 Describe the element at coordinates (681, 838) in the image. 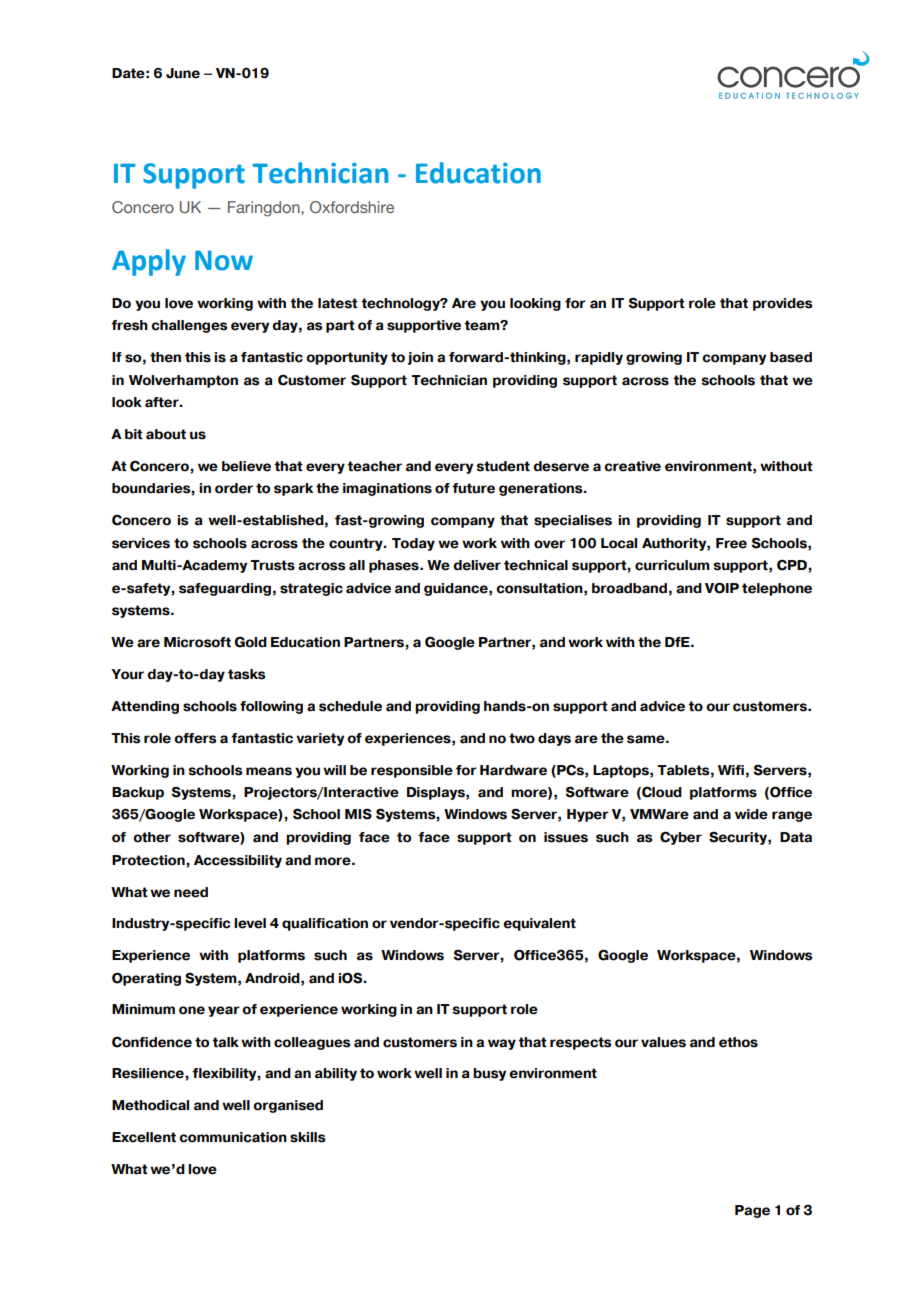

I see `Cyber` at that location.
